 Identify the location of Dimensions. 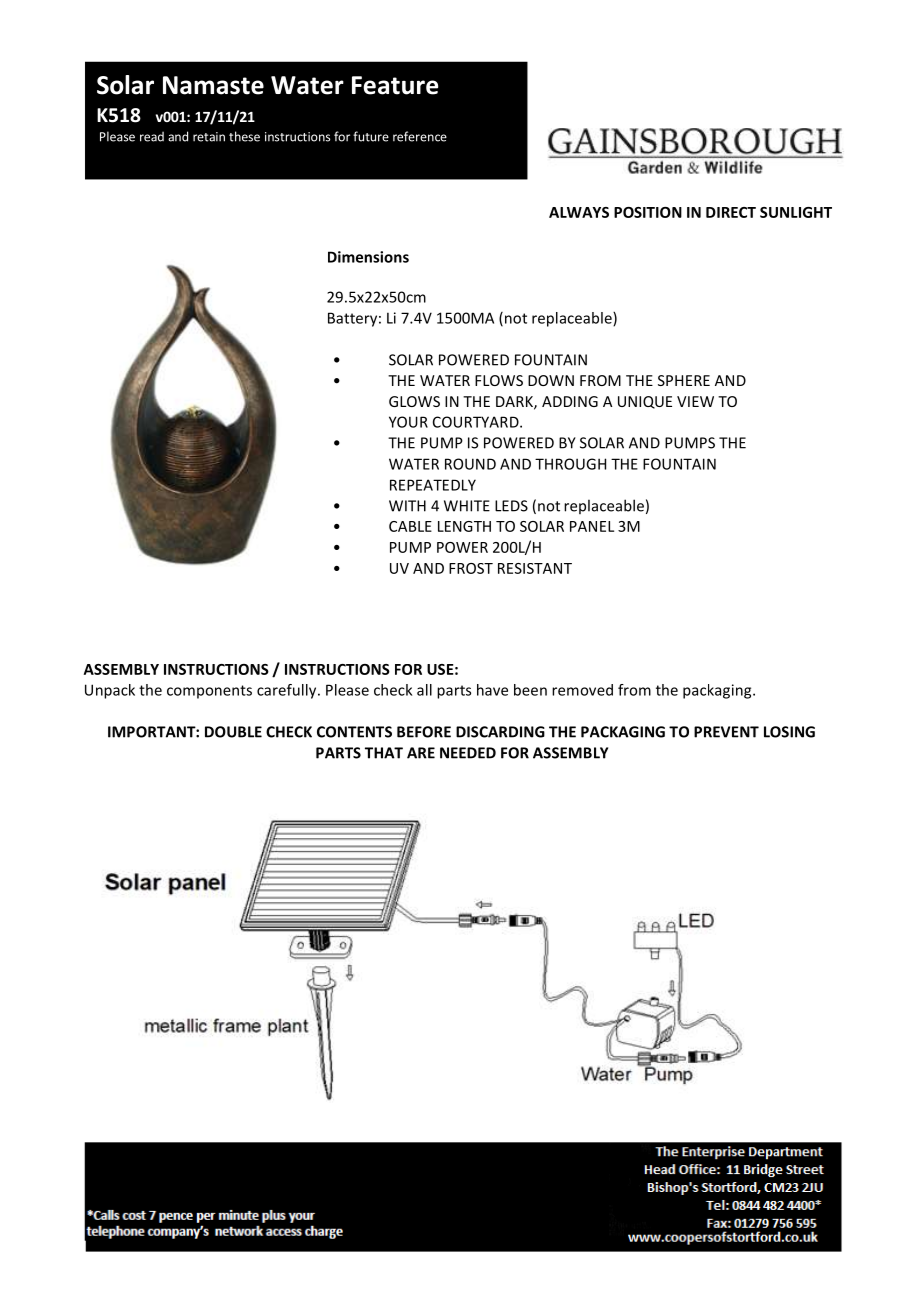
(368, 257).
